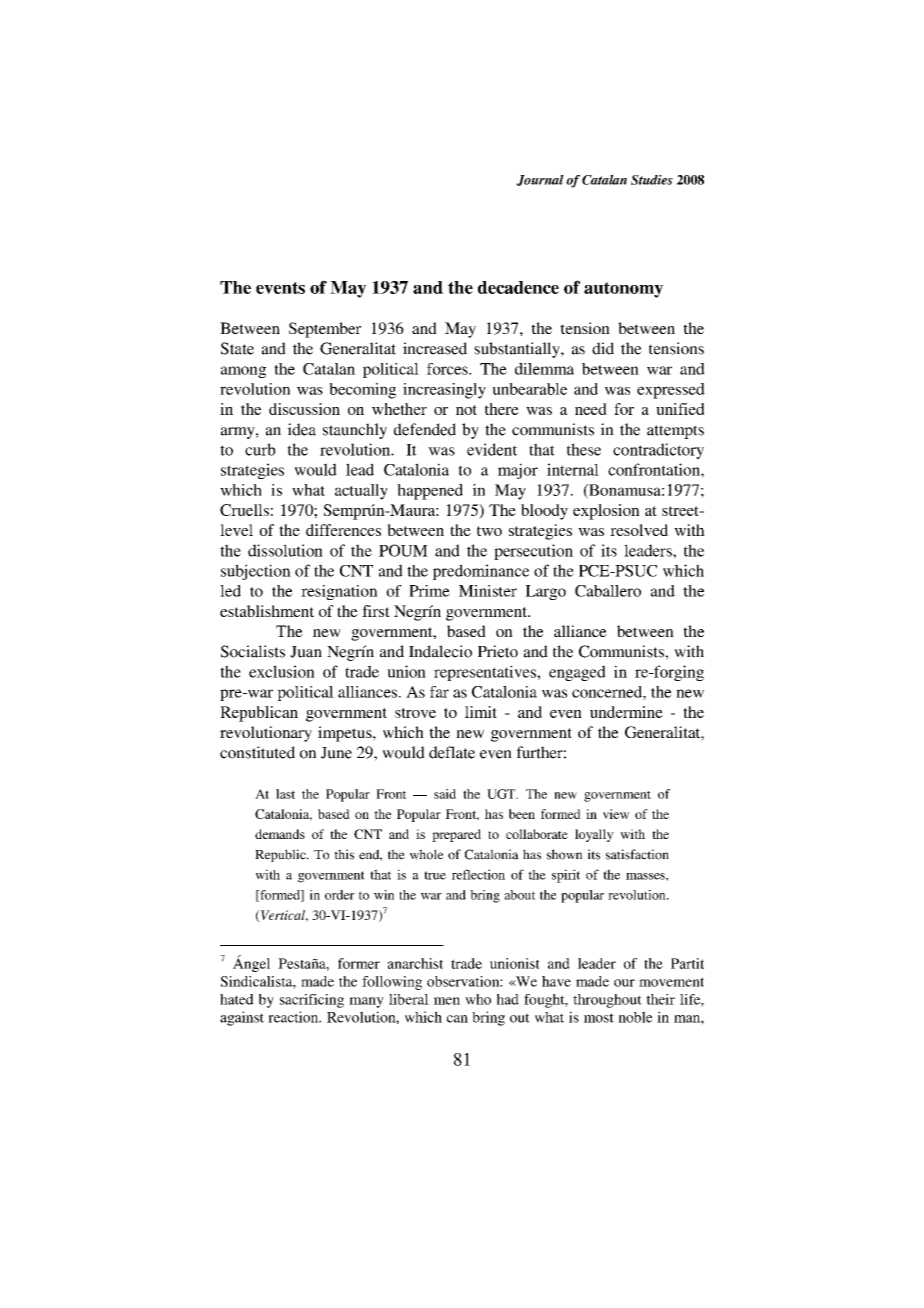 Image resolution: width=924 pixels, height=1308 pixels. I want to click on Prime, so click(429, 591).
